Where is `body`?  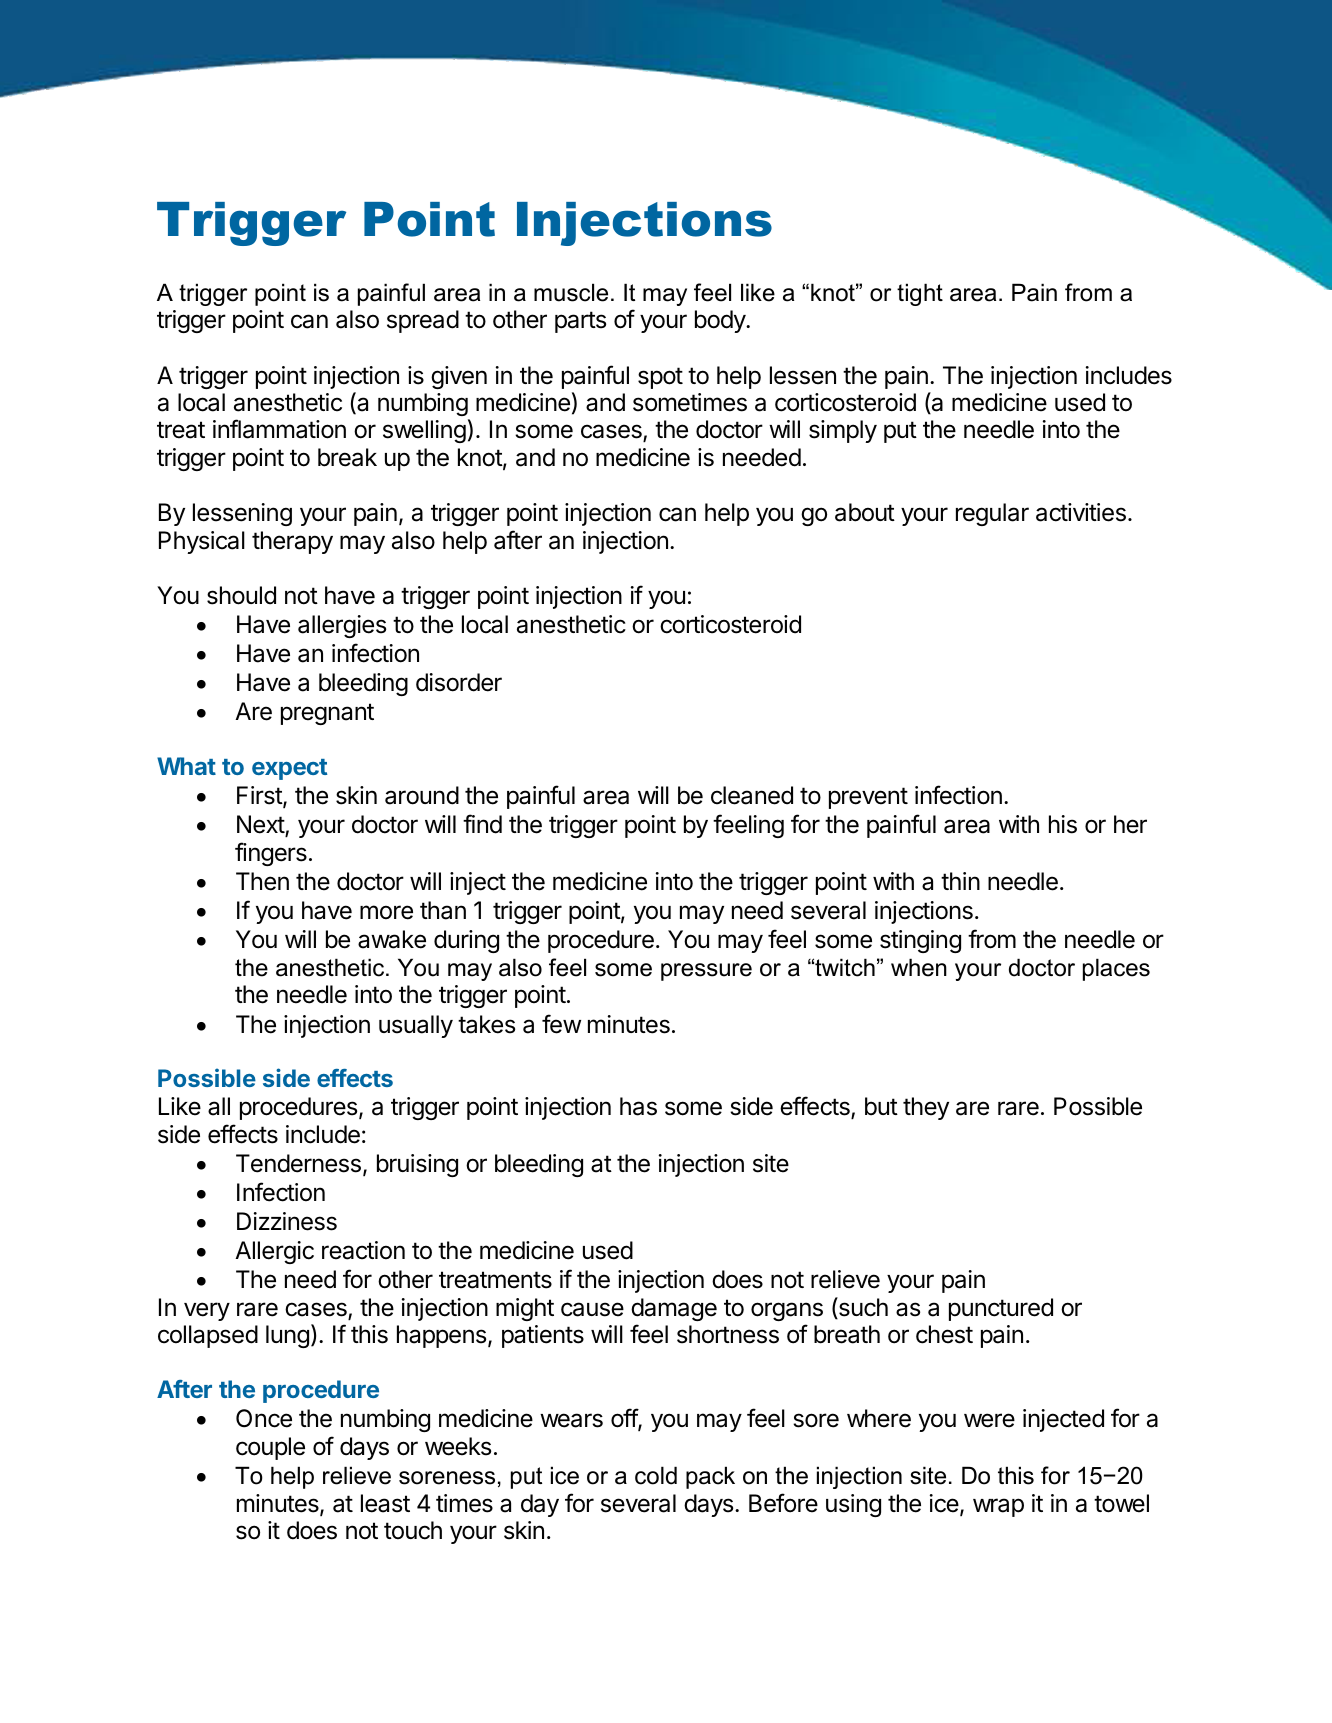 body is located at coordinates (721, 321).
